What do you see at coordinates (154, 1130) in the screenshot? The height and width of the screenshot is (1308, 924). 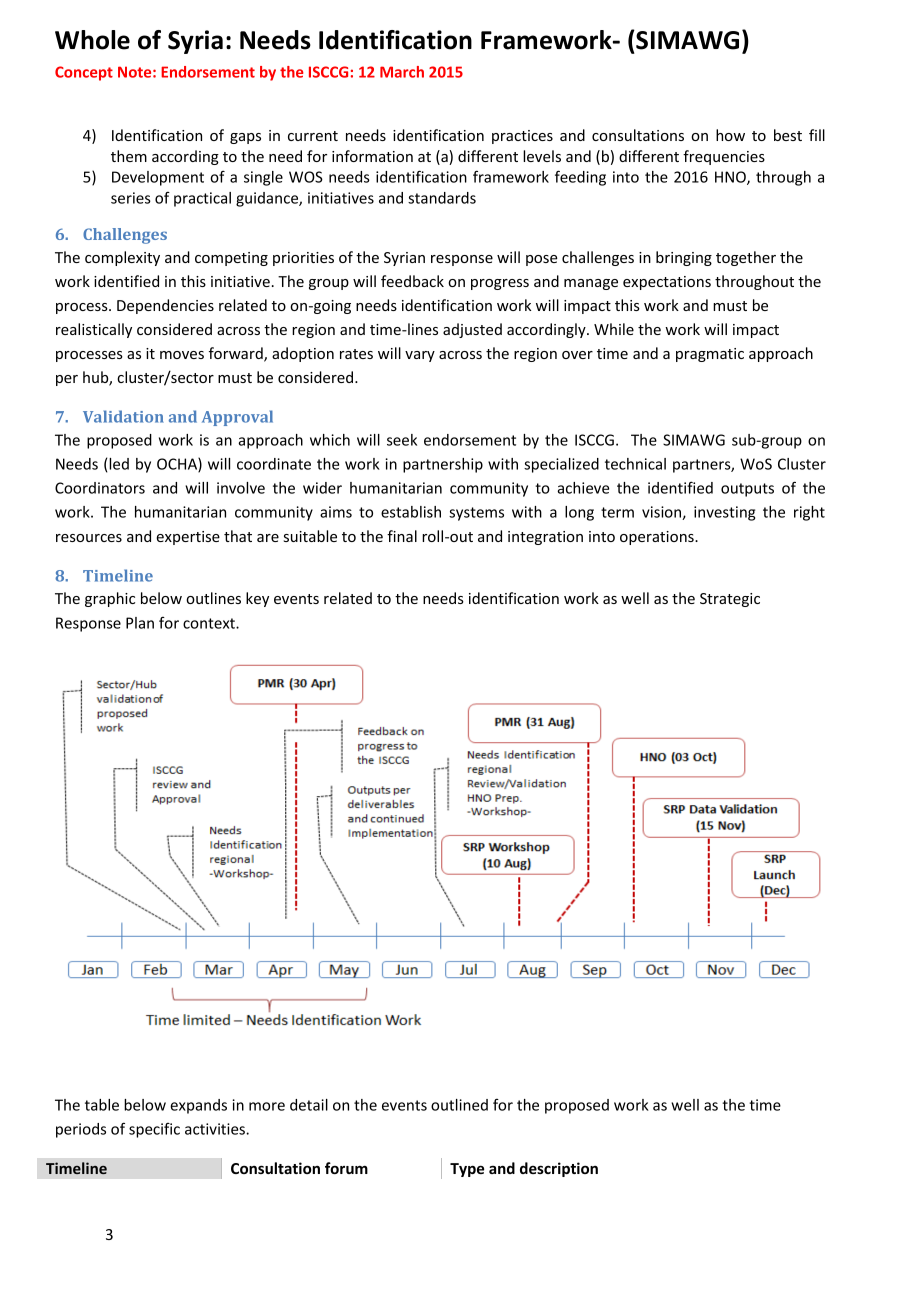 I see `specific` at bounding box center [154, 1130].
